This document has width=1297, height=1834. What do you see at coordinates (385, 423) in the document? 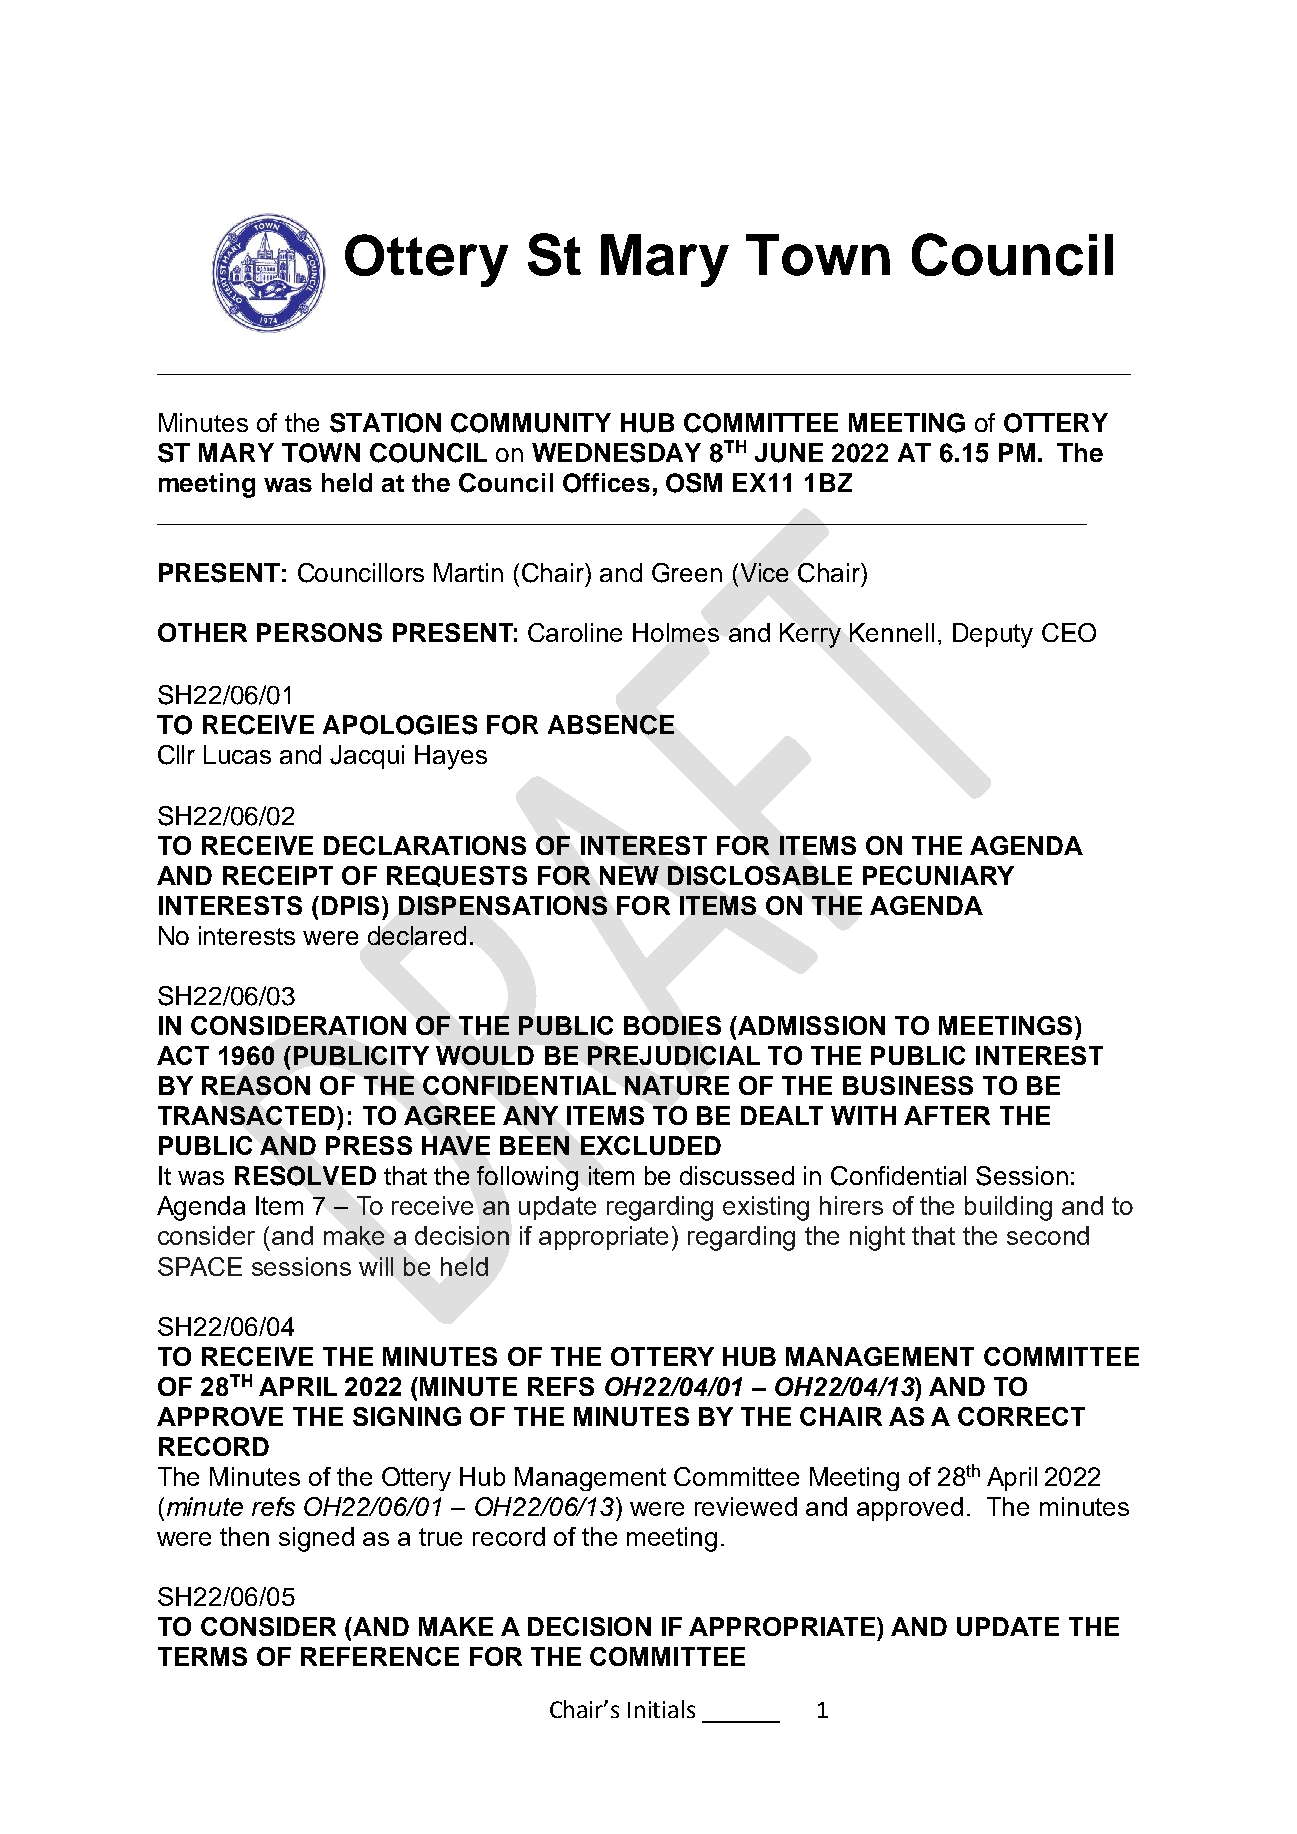
I see `STATION` at bounding box center [385, 423].
